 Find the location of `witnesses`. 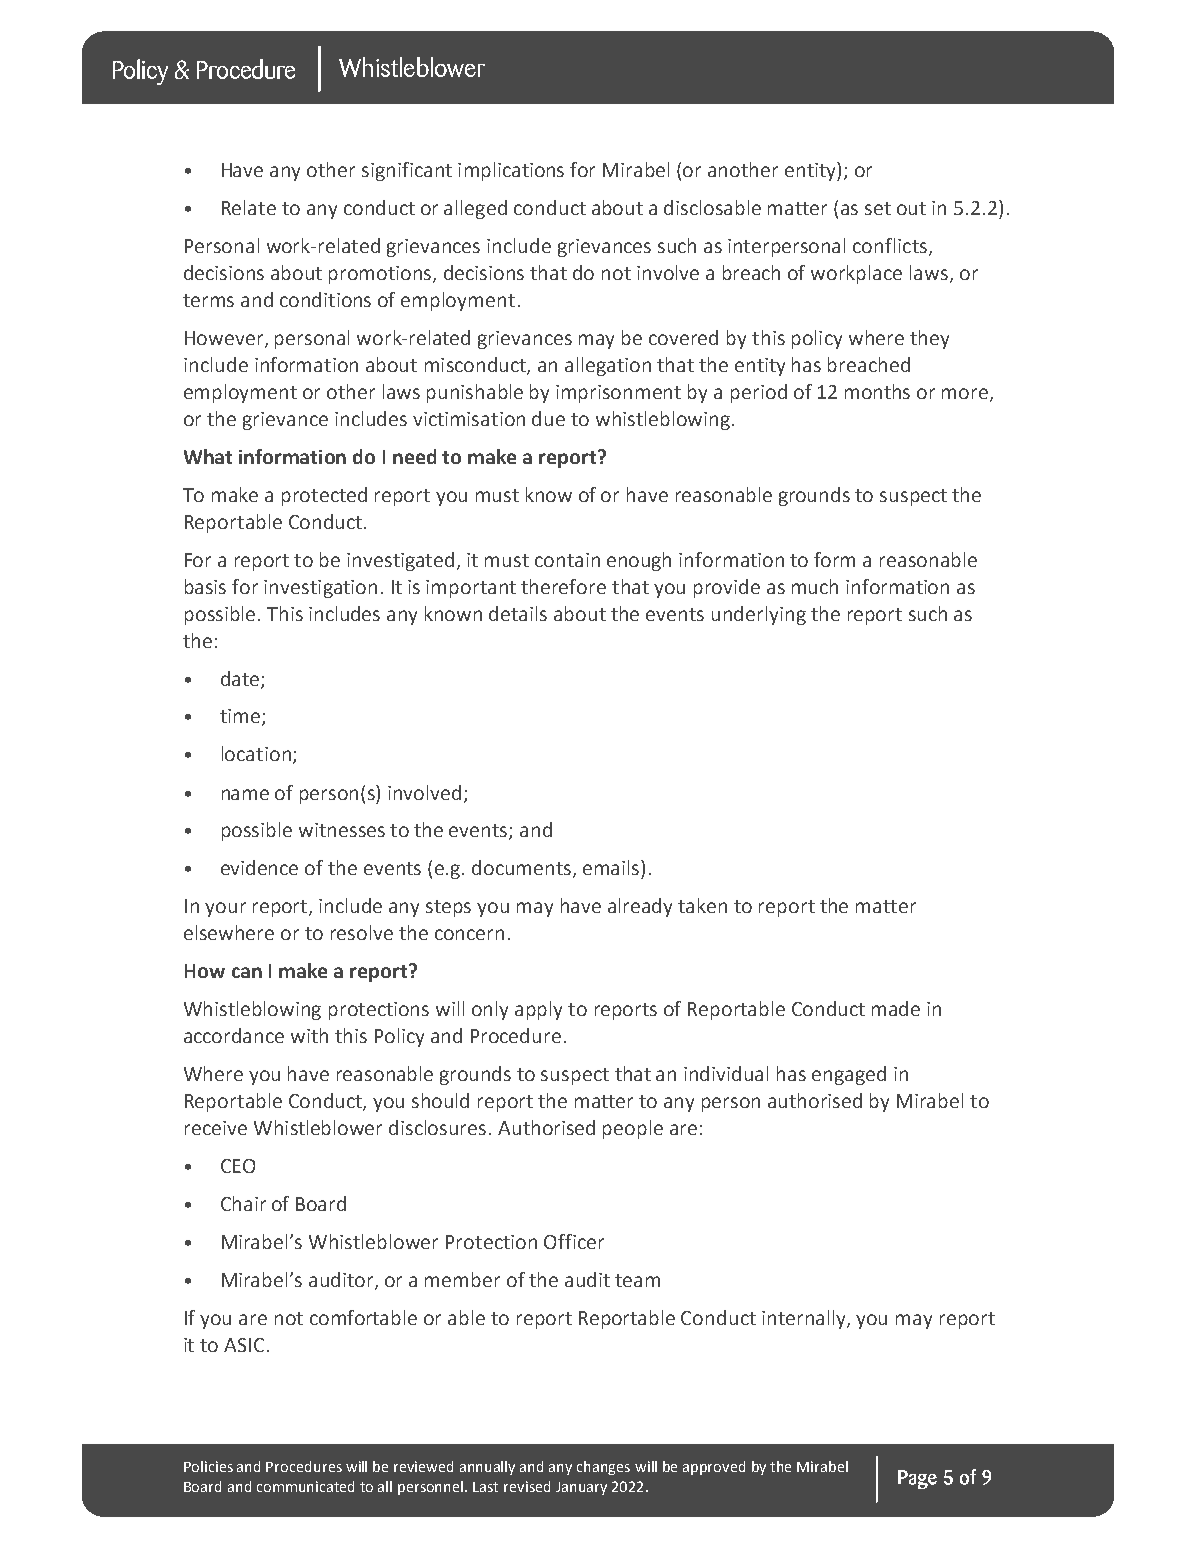

witnesses is located at coordinates (342, 830).
